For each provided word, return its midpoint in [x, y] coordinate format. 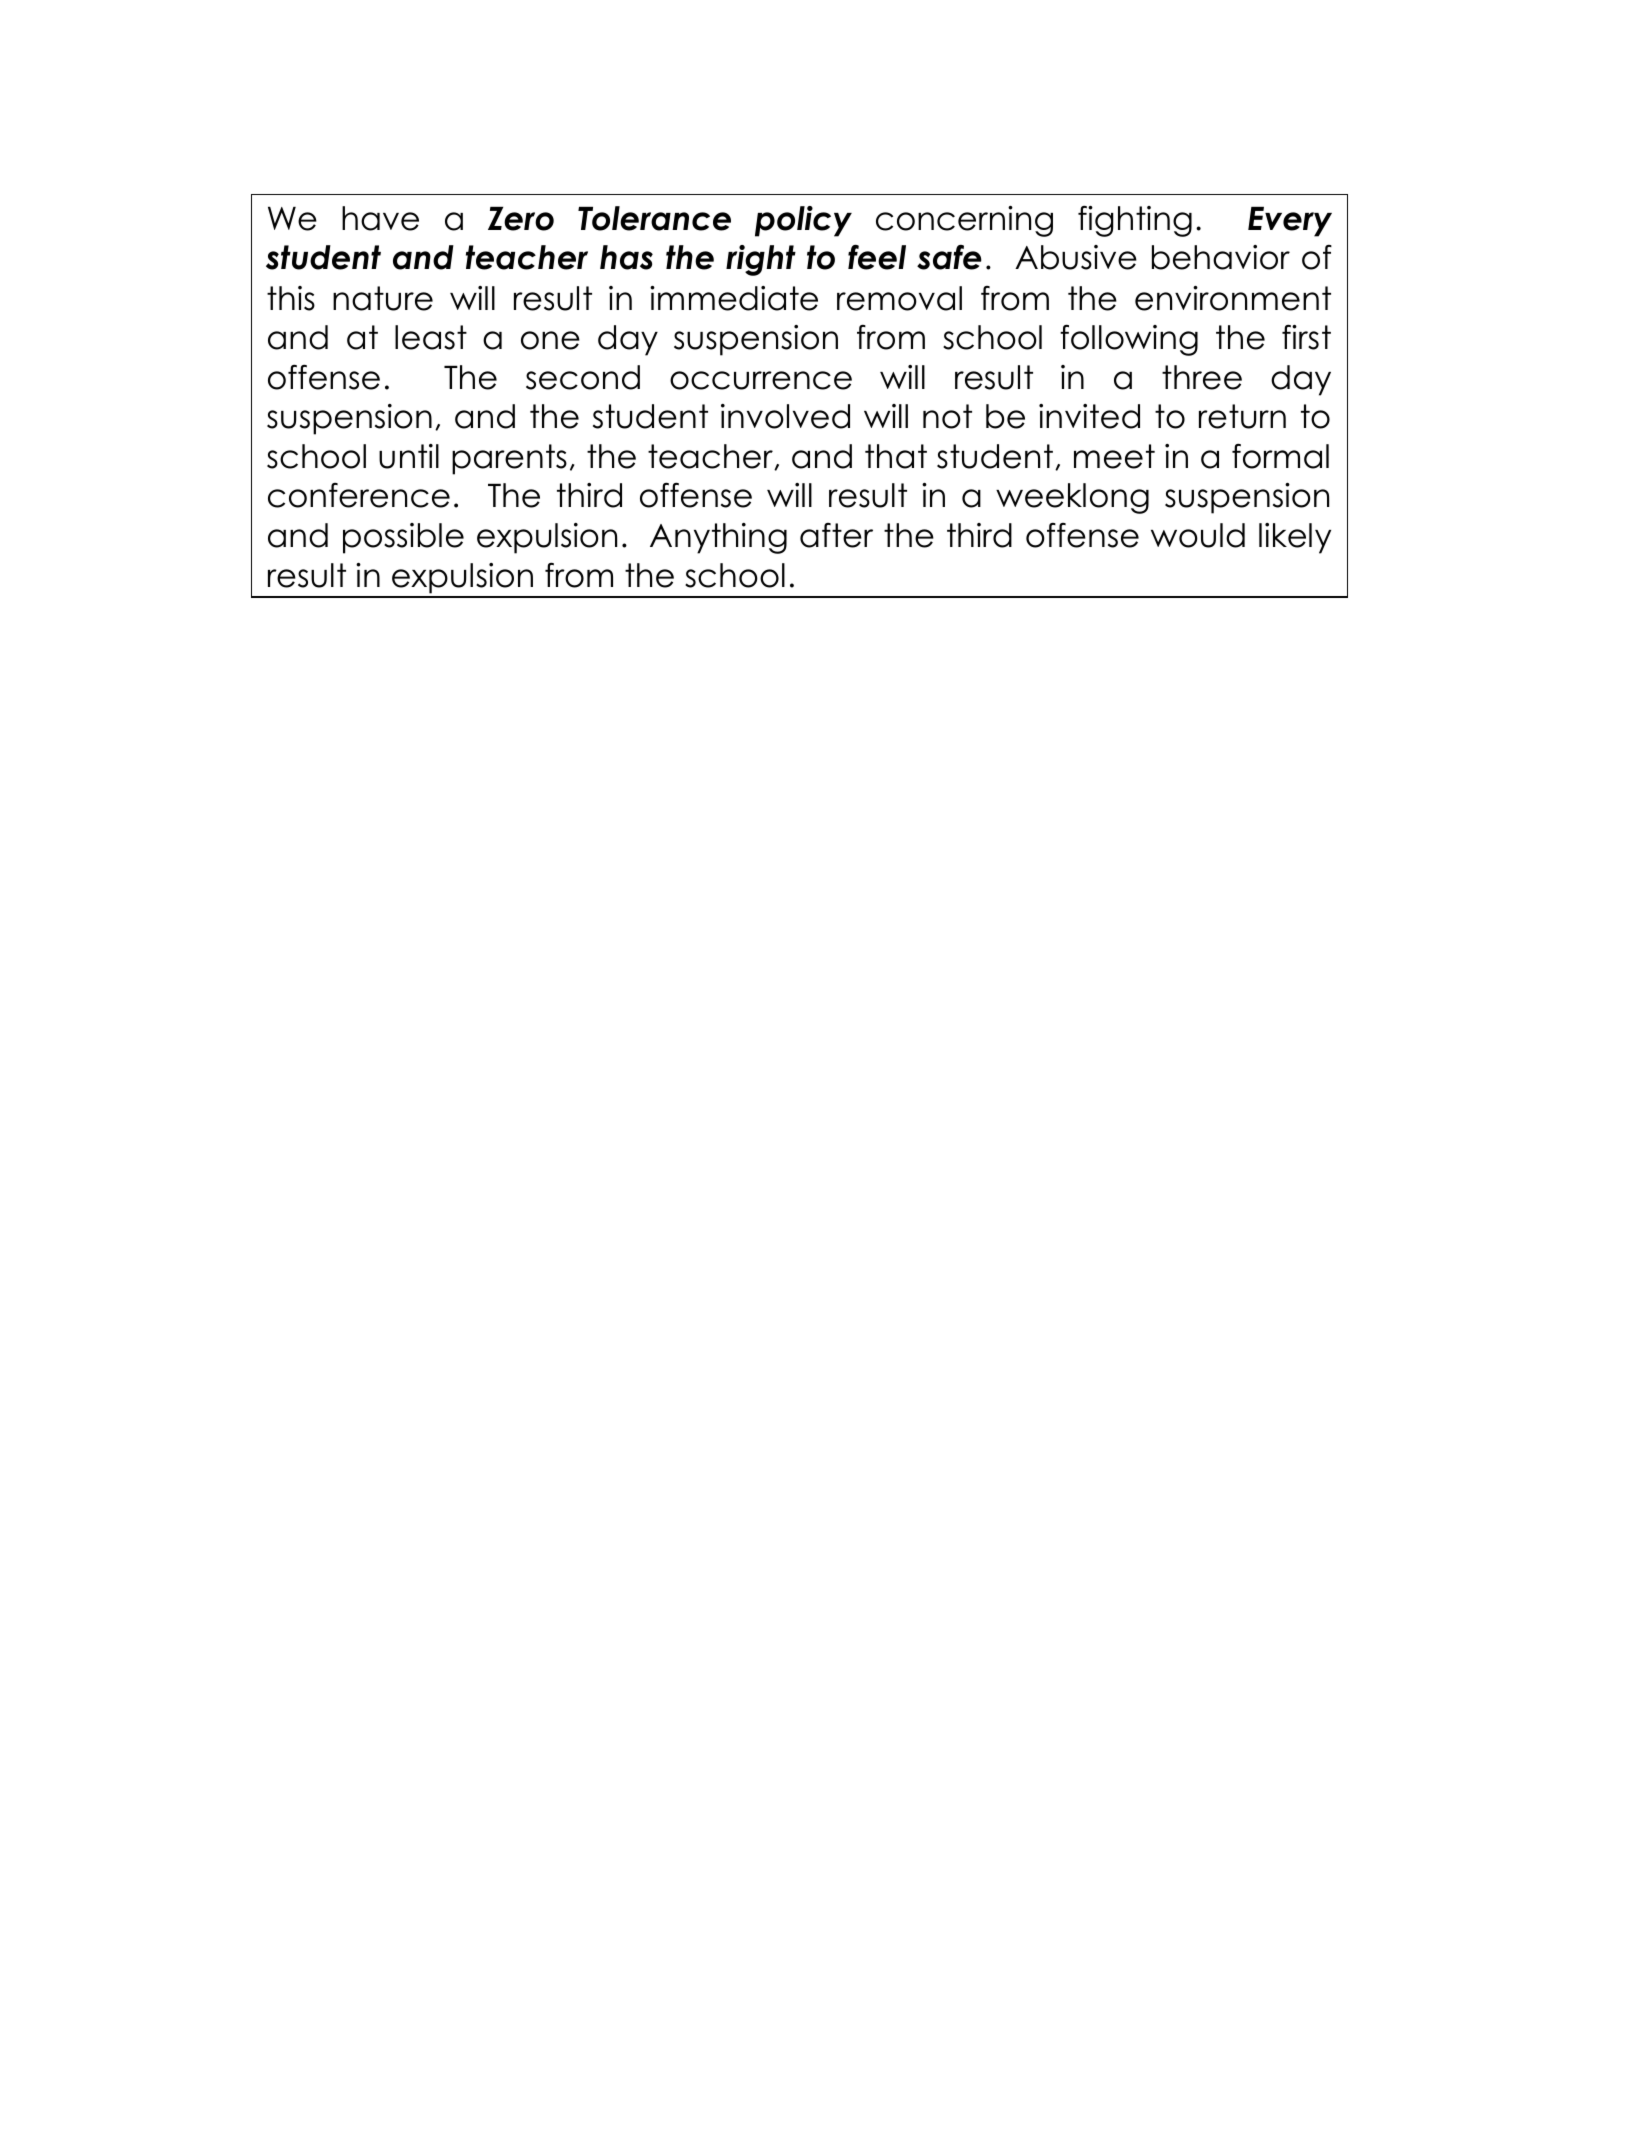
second [583, 377]
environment [1233, 298]
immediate [734, 298]
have [380, 218]
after [836, 535]
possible [403, 538]
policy [803, 221]
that [896, 456]
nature [383, 298]
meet [1114, 456]
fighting [1135, 221]
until [409, 456]
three [1202, 377]
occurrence [761, 380]
